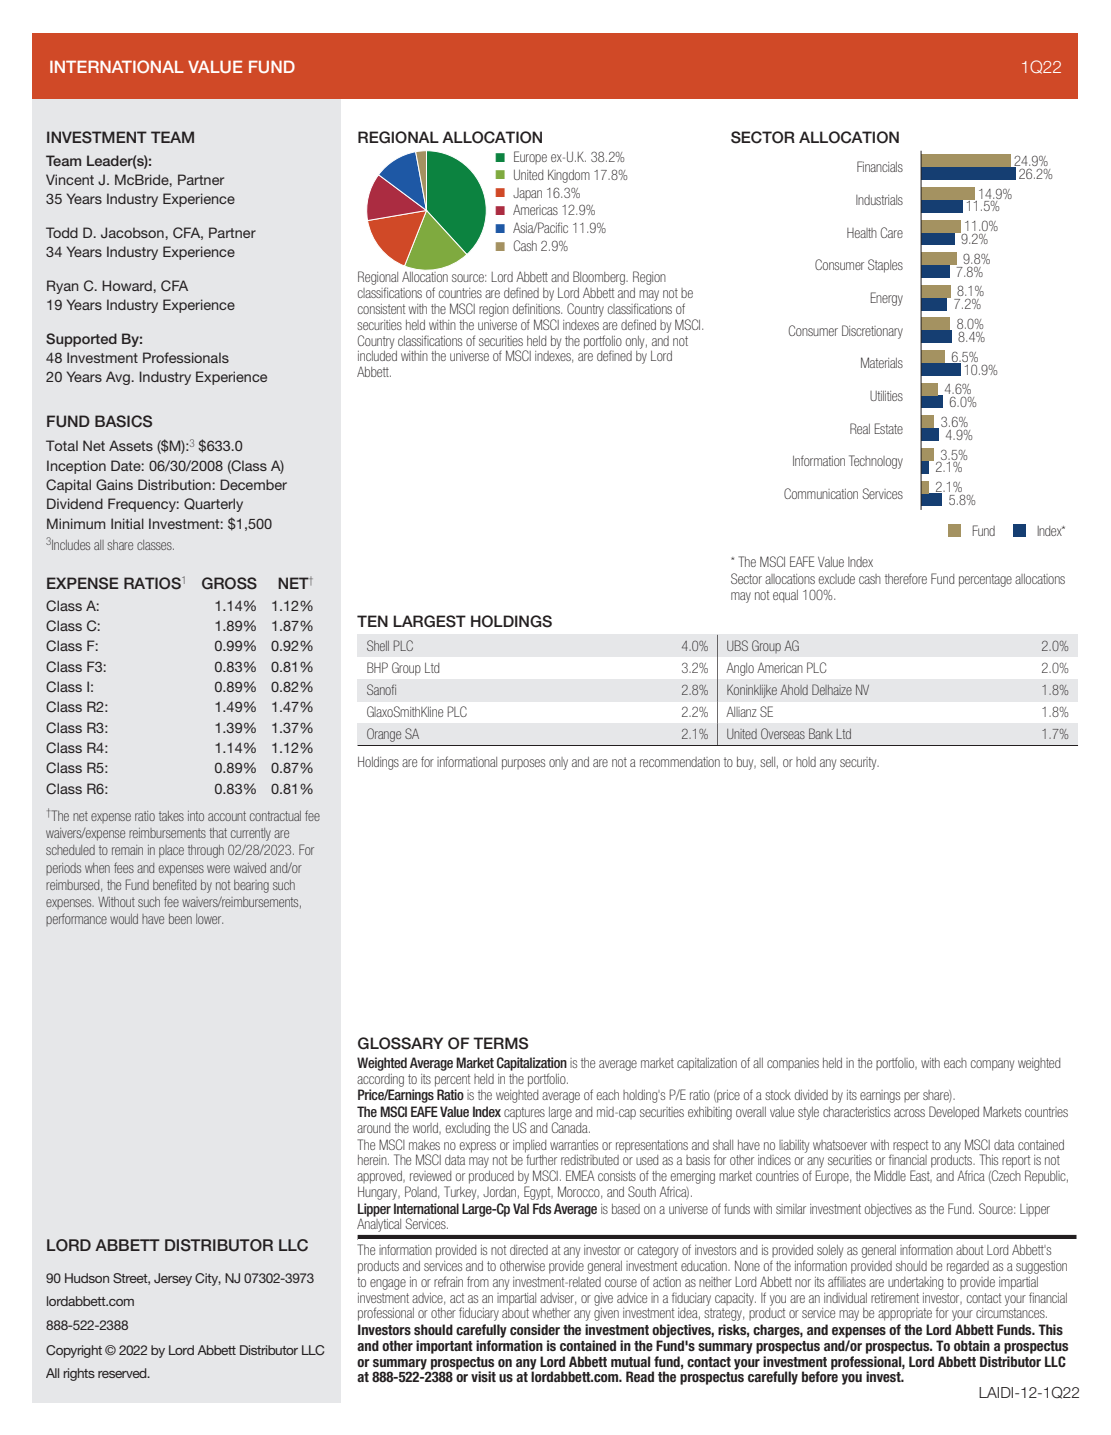  Describe the element at coordinates (905, 1314) in the screenshot. I see `appropriate` at that location.
